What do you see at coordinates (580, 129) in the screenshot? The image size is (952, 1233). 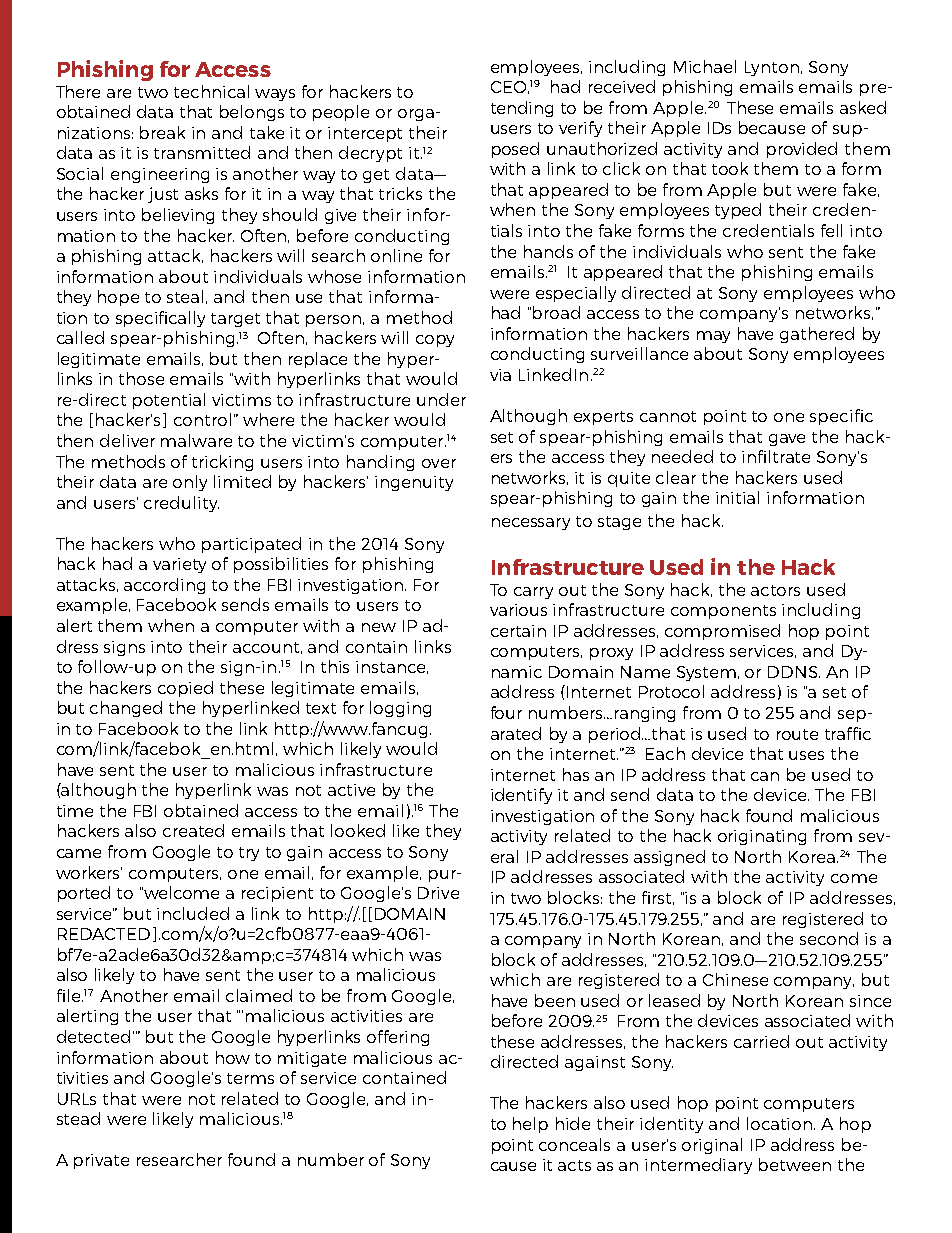 I see `verify` at bounding box center [580, 129].
